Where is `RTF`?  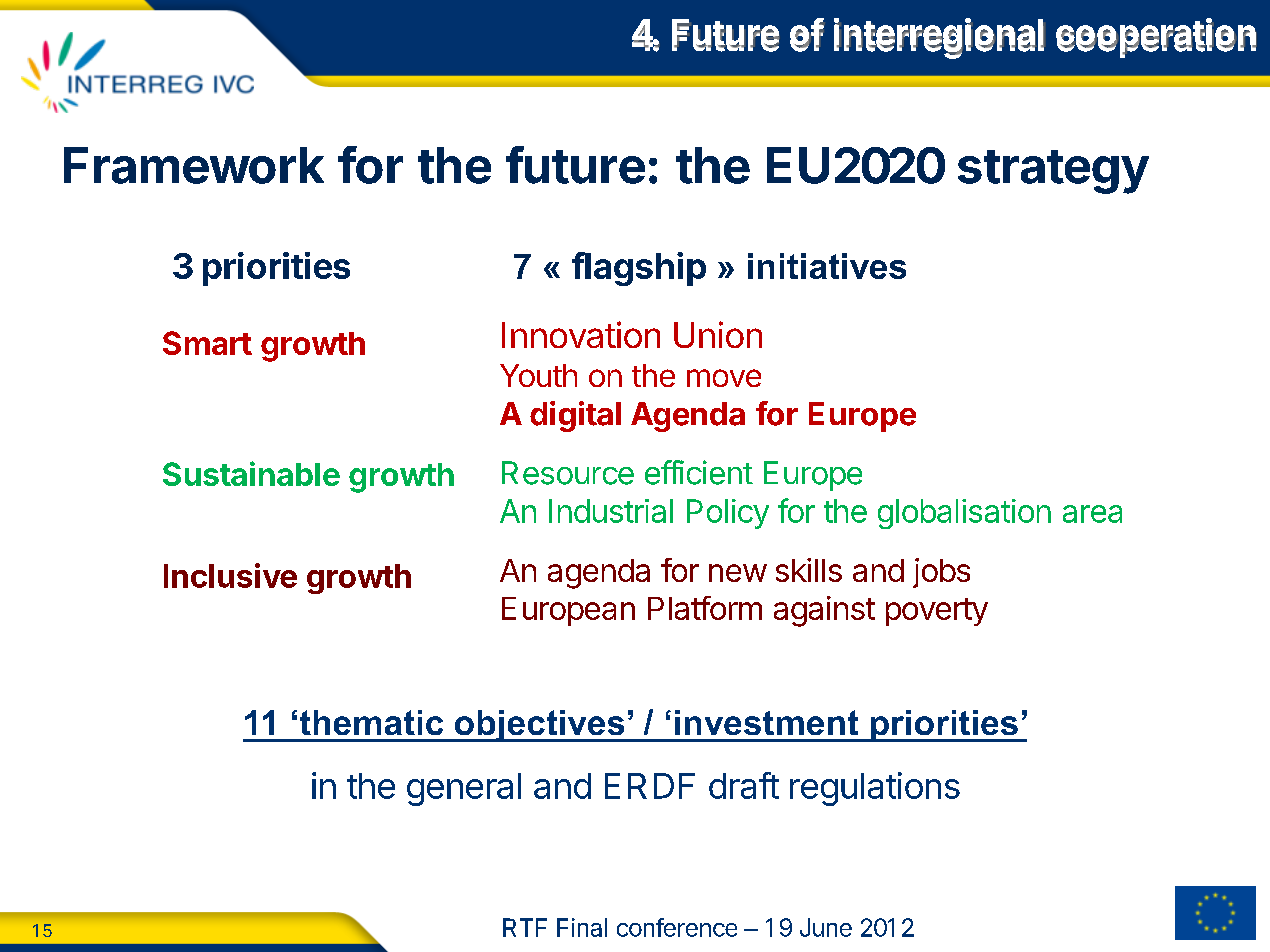 RTF is located at coordinates (525, 927).
